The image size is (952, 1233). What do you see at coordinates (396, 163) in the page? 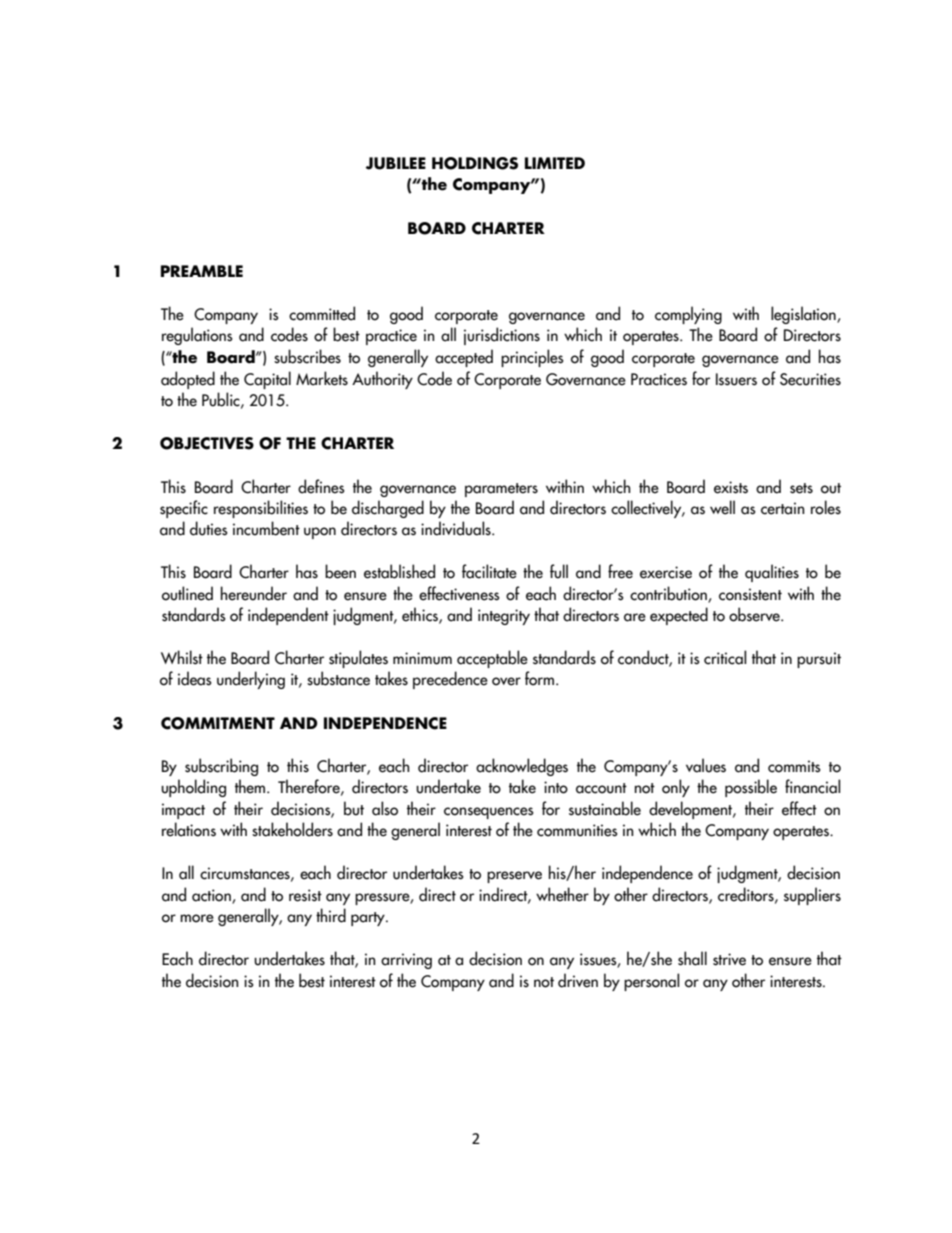
I see `JUBILEE` at bounding box center [396, 163].
